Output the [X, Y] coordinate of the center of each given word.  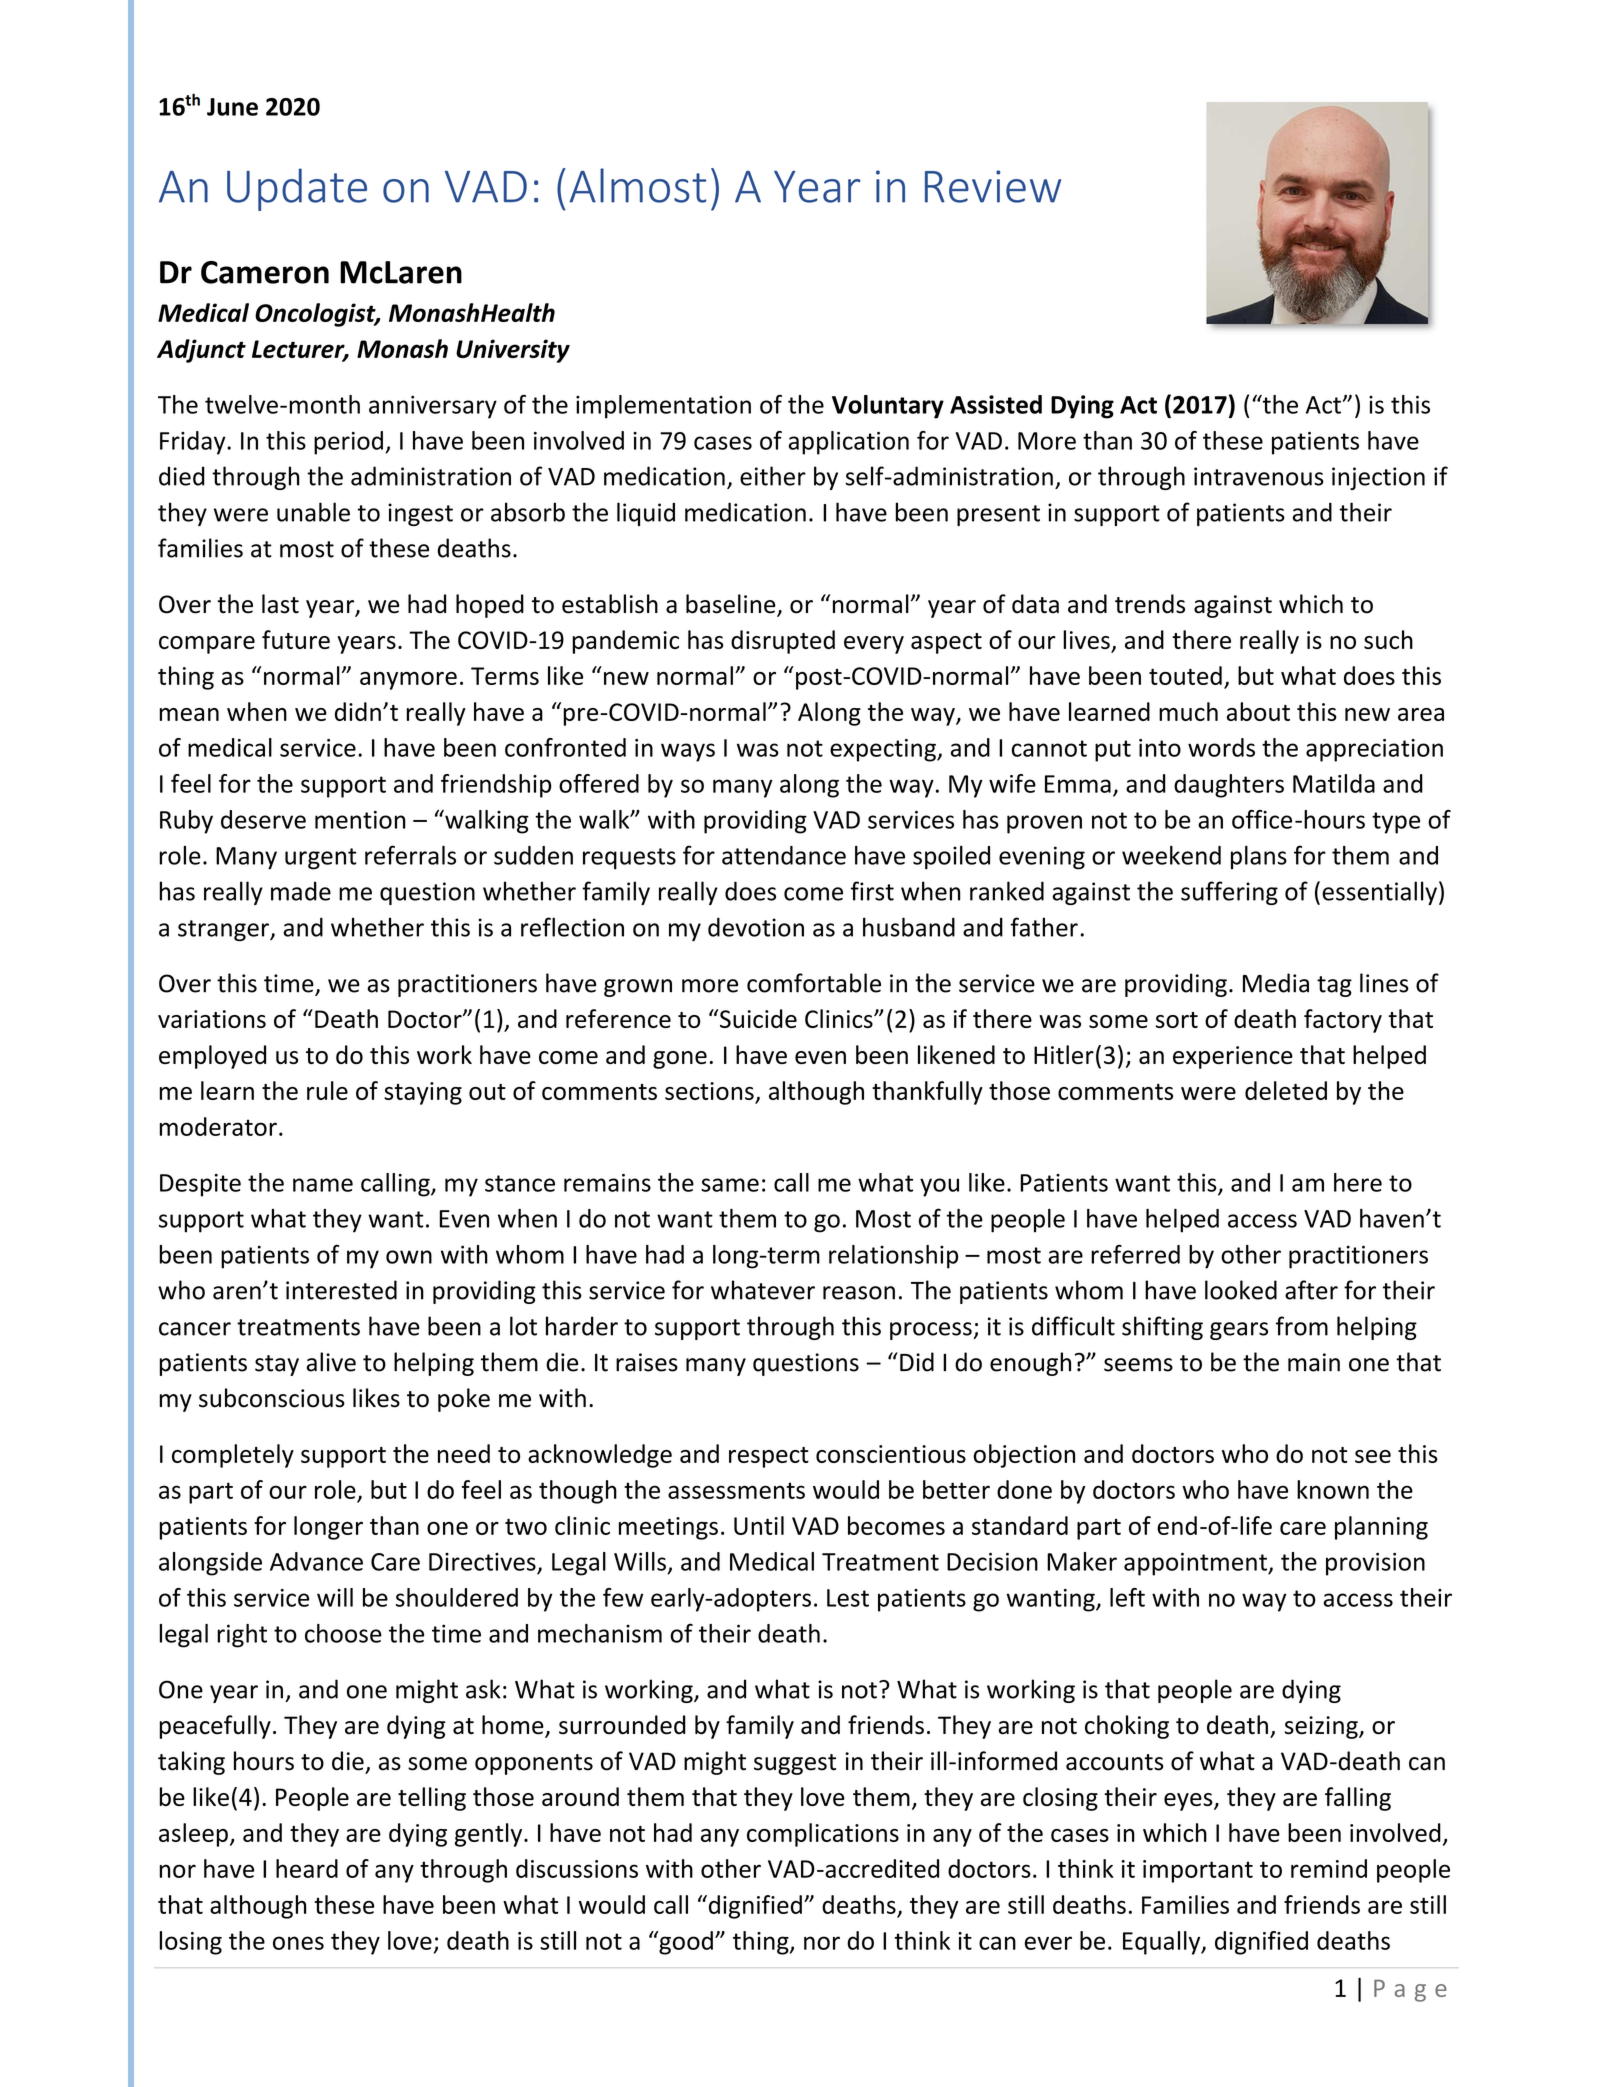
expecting [884, 750]
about [1258, 711]
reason [859, 1293]
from [1302, 1326]
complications [823, 1835]
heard [307, 1868]
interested [341, 1290]
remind [1329, 1868]
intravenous [1259, 476]
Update [297, 189]
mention [360, 820]
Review [993, 186]
